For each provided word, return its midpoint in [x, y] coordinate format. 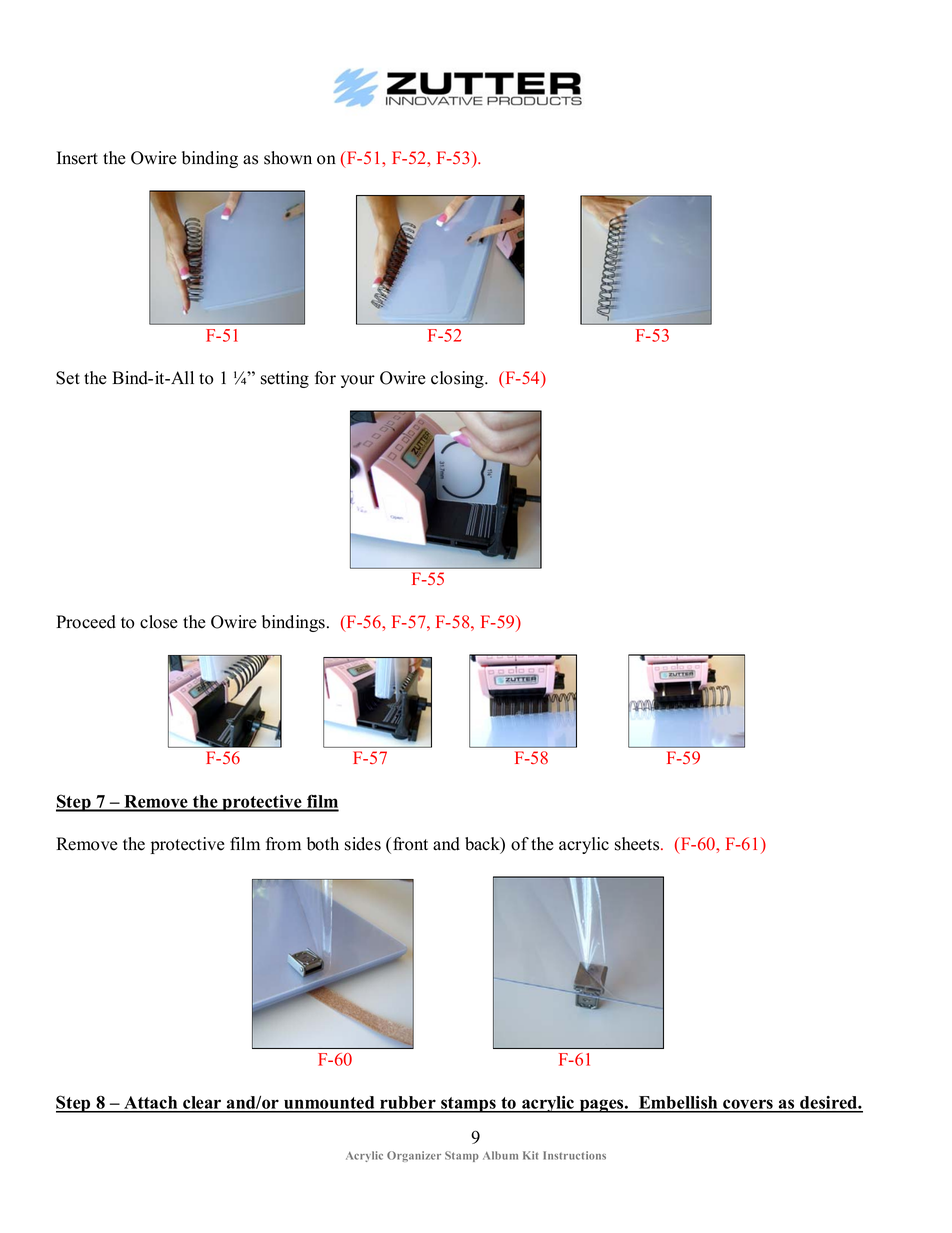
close [159, 622]
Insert [77, 158]
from [283, 844]
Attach [151, 1104]
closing [458, 379]
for [325, 378]
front [410, 844]
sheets [638, 844]
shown [288, 158]
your [358, 381]
